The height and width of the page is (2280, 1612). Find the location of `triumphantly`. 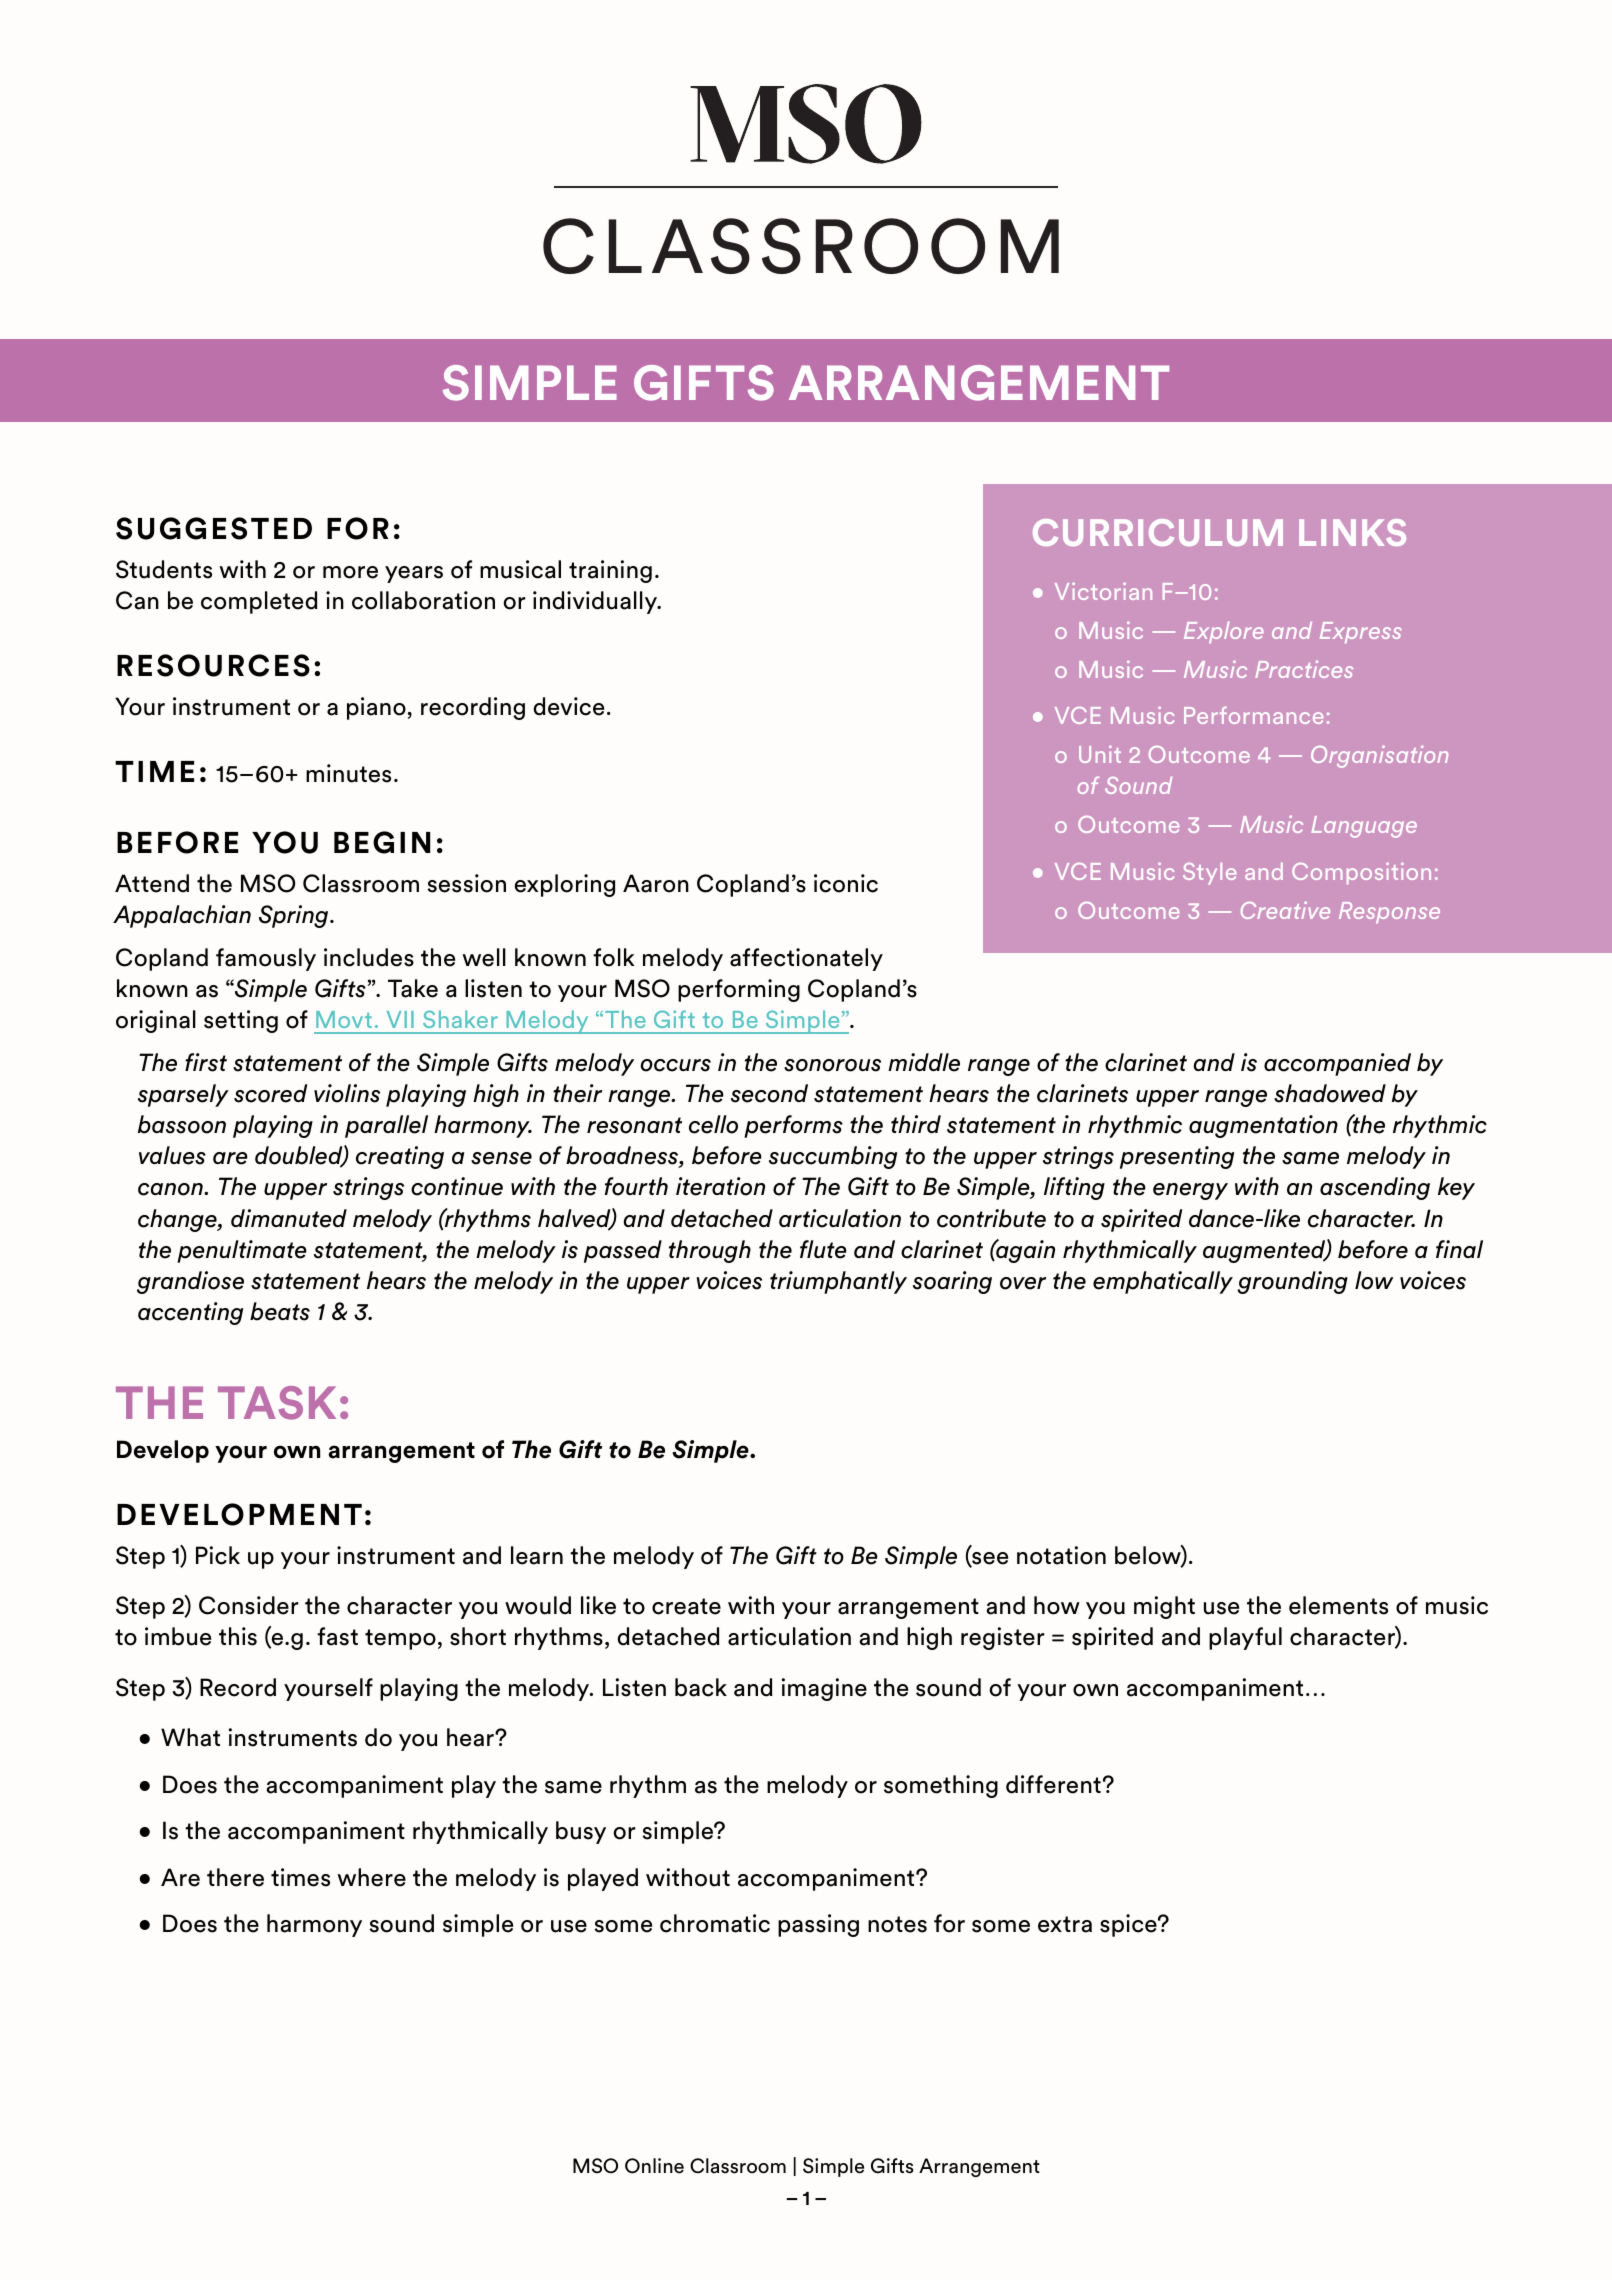

triumphantly is located at coordinates (838, 1282).
